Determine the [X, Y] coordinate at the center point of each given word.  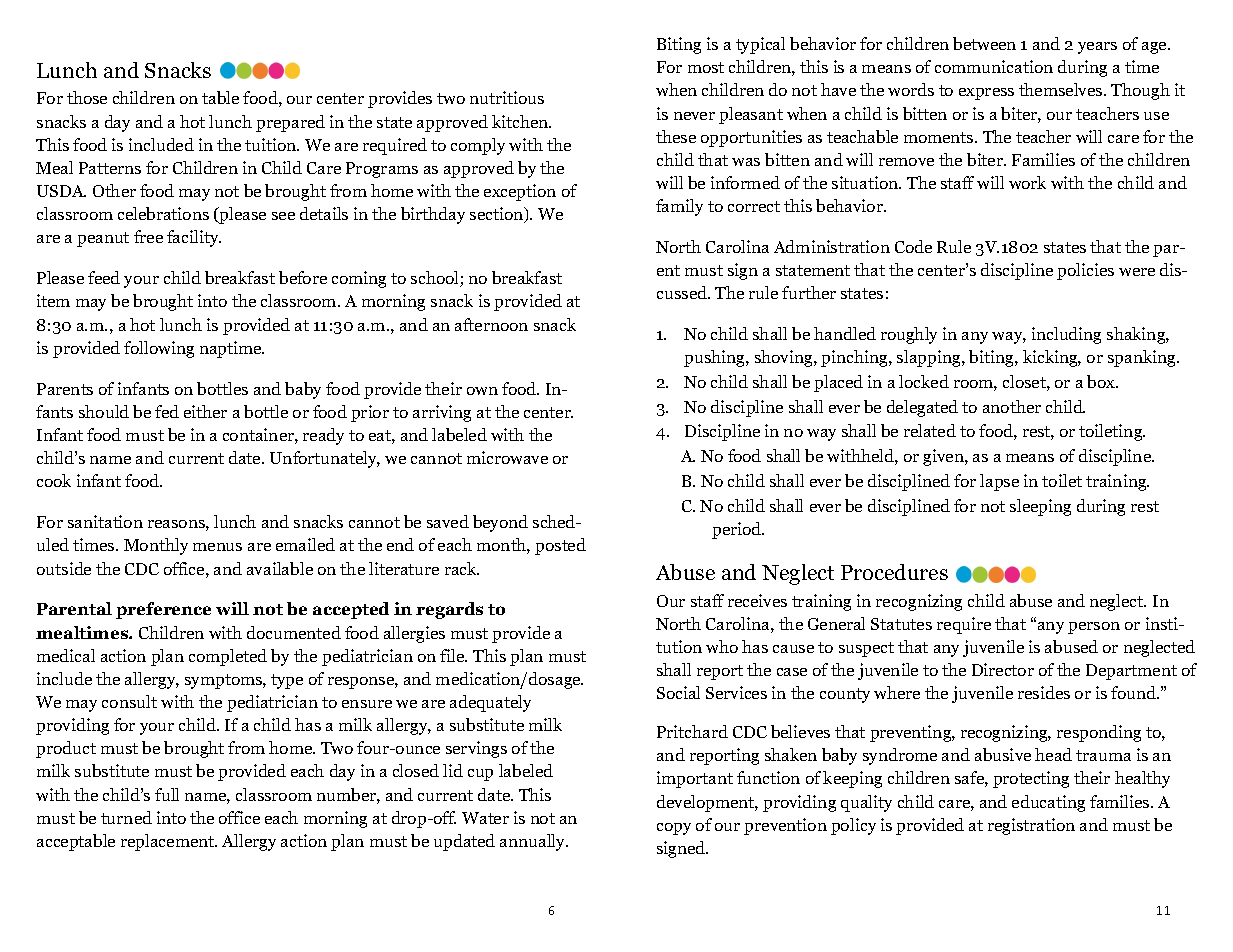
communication [994, 66]
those [87, 97]
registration [1031, 826]
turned [126, 817]
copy [674, 829]
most [706, 67]
